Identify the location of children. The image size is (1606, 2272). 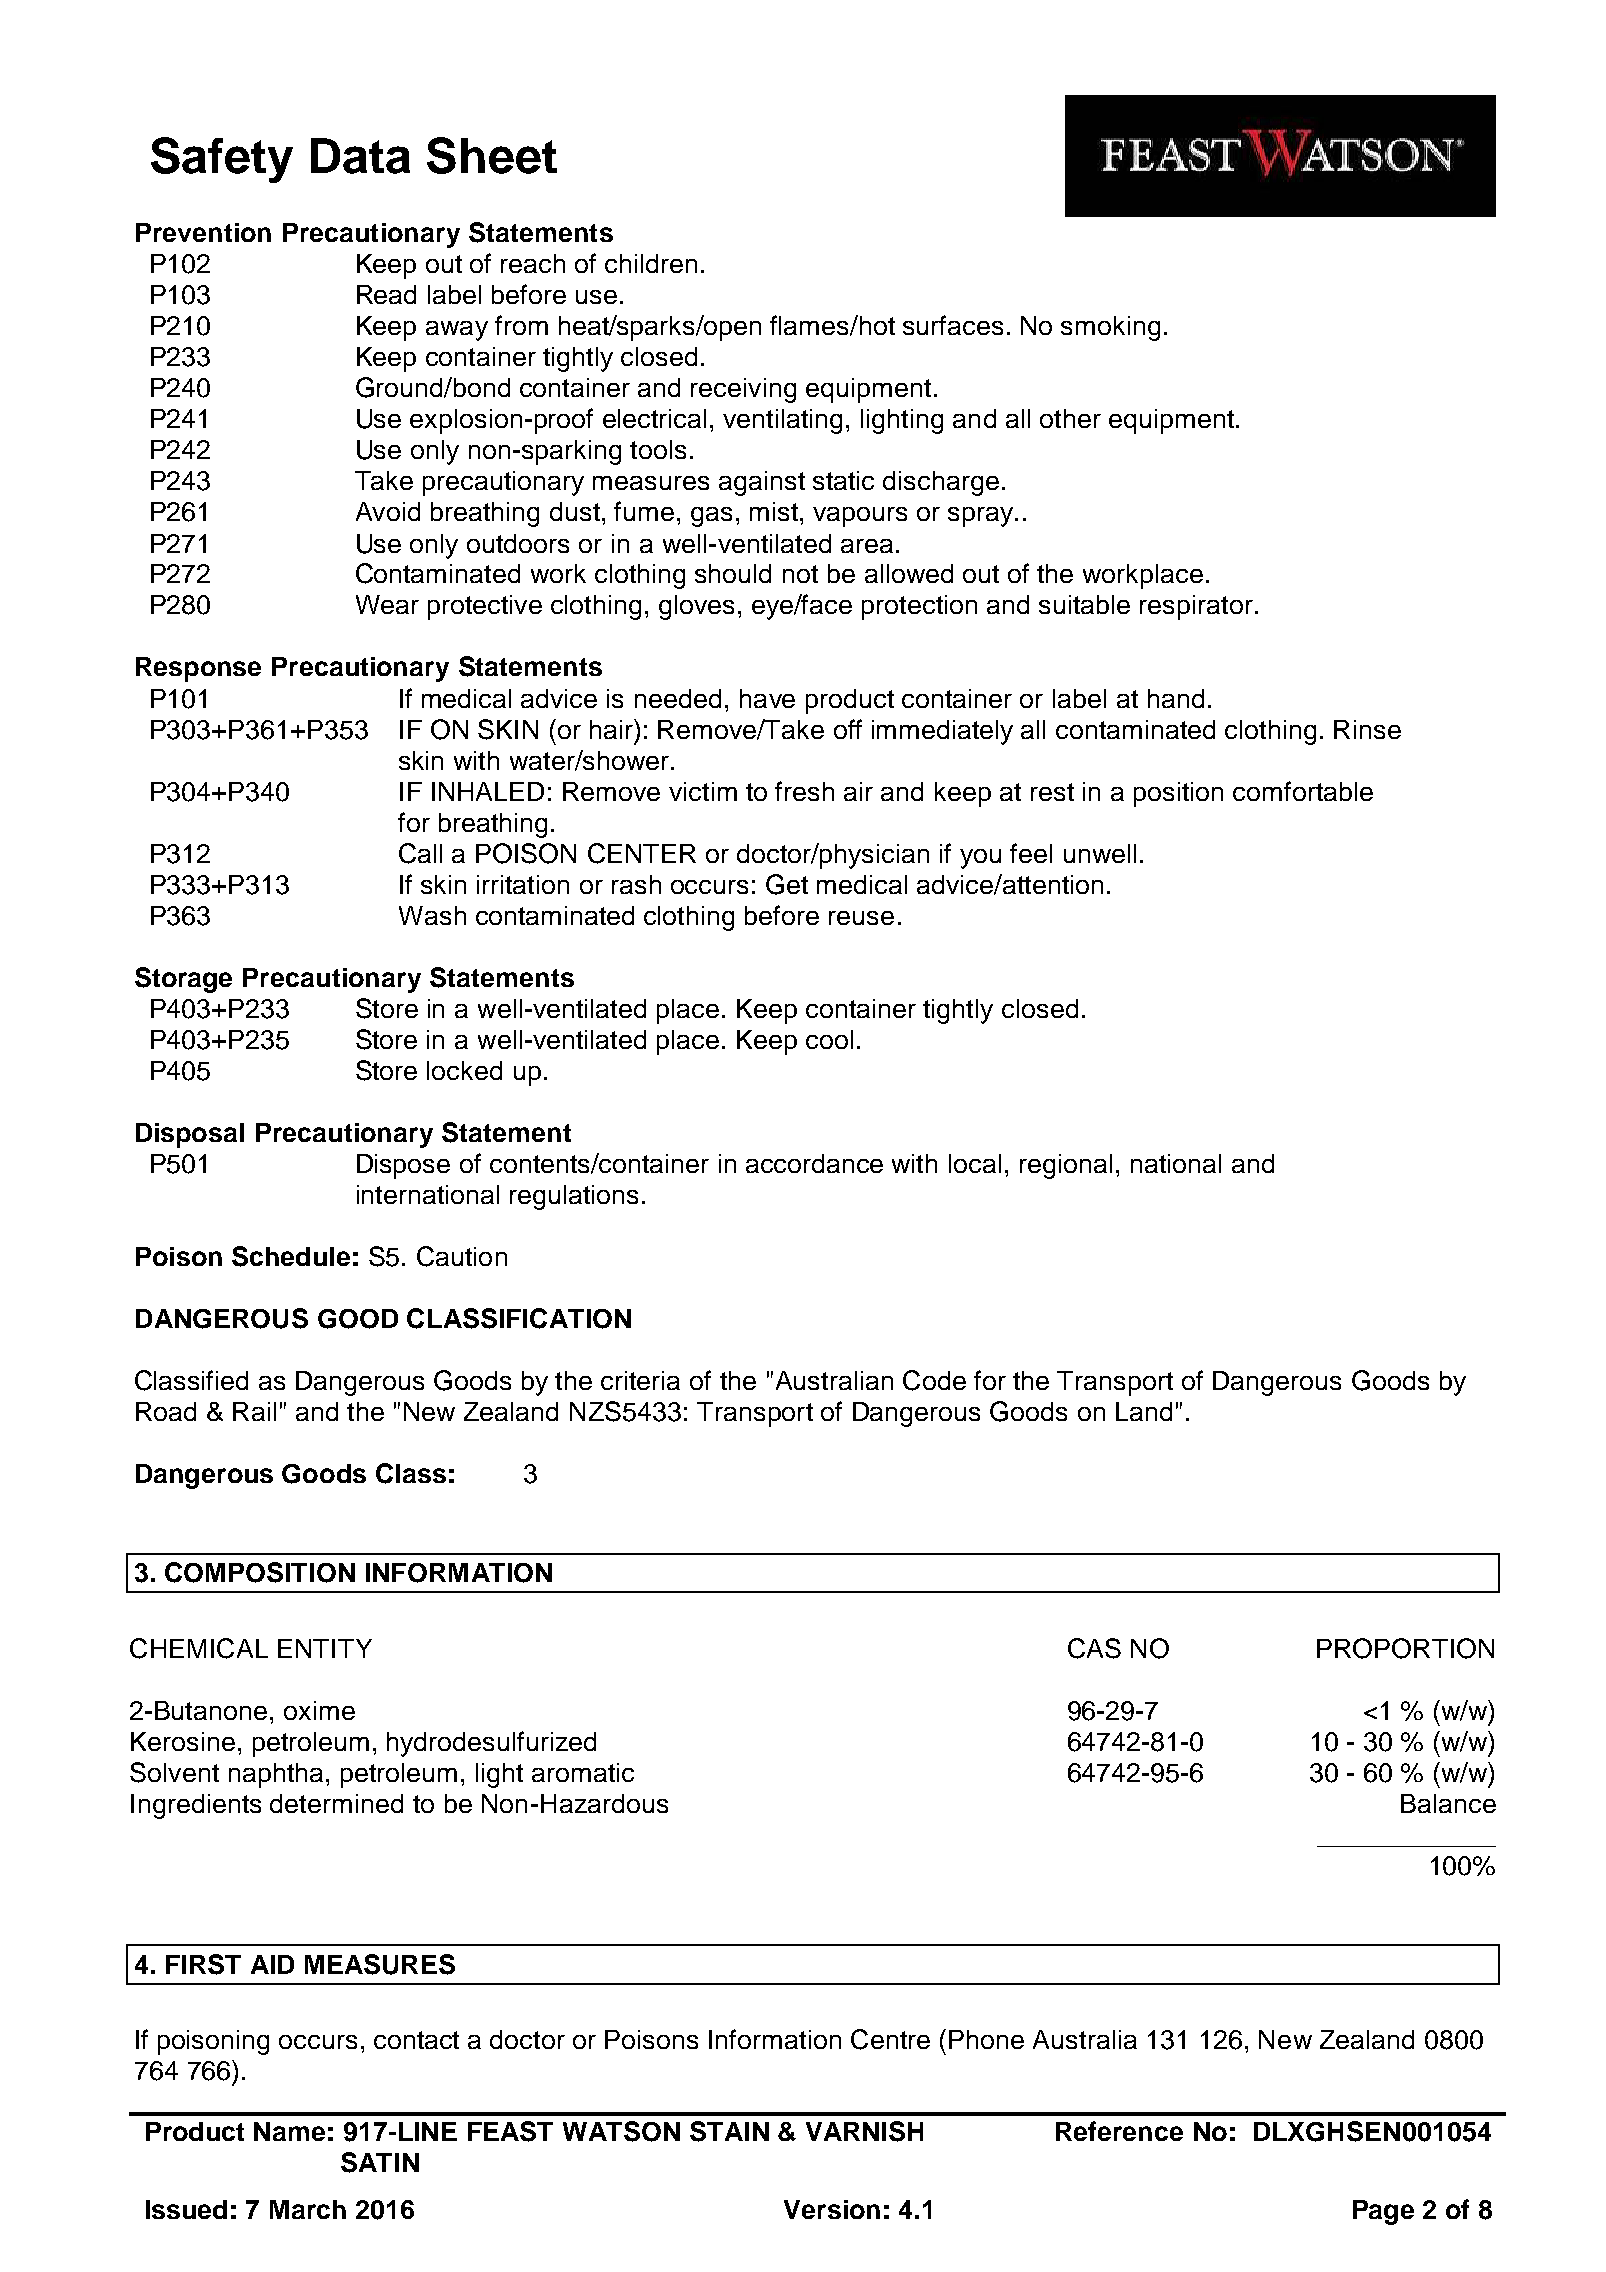
(651, 263).
